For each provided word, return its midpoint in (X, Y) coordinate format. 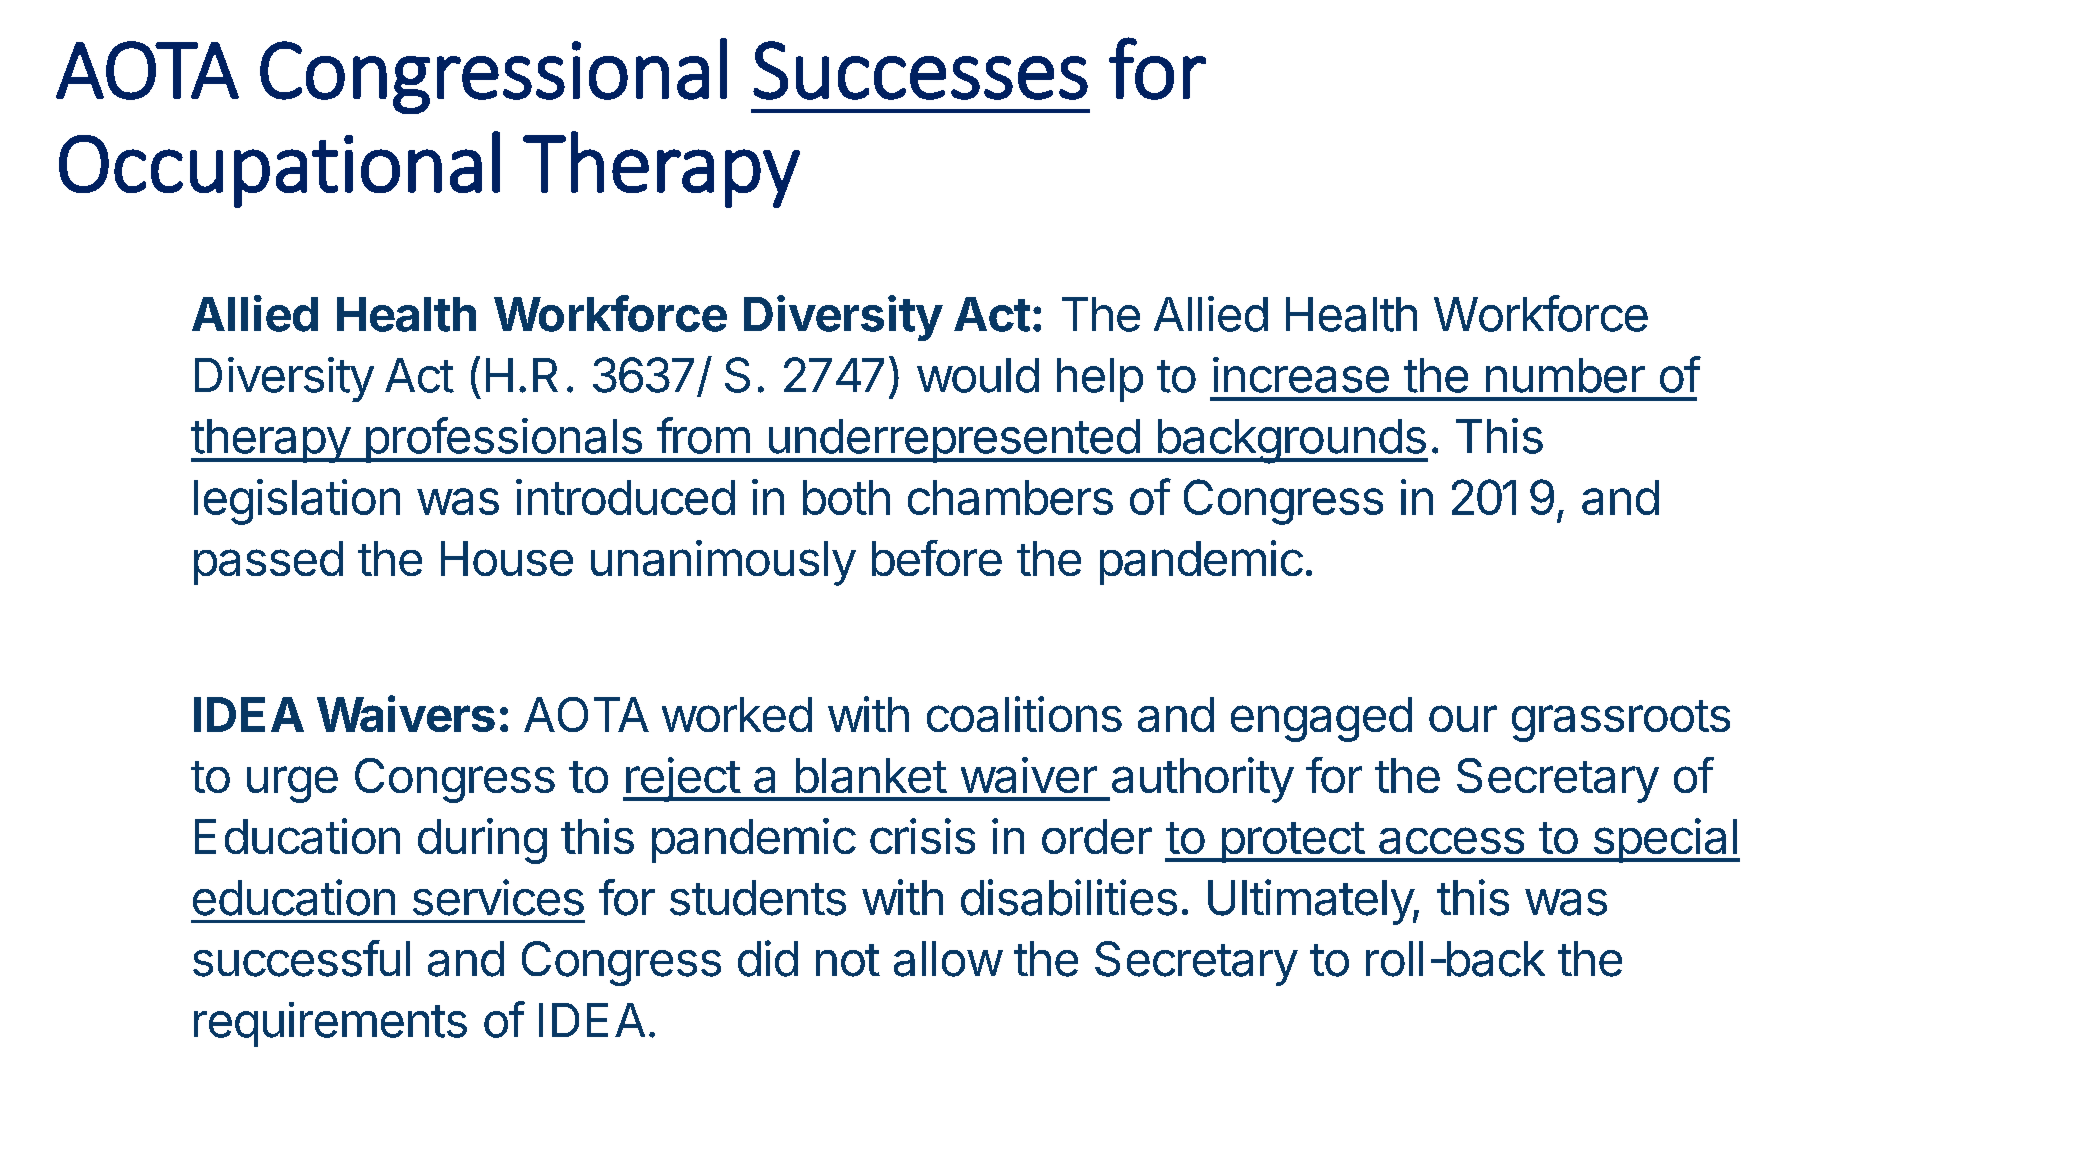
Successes (920, 70)
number (1565, 375)
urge (292, 784)
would (978, 375)
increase (1301, 375)
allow (948, 959)
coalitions (1024, 714)
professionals (503, 440)
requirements (330, 1024)
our (1463, 718)
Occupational (279, 169)
